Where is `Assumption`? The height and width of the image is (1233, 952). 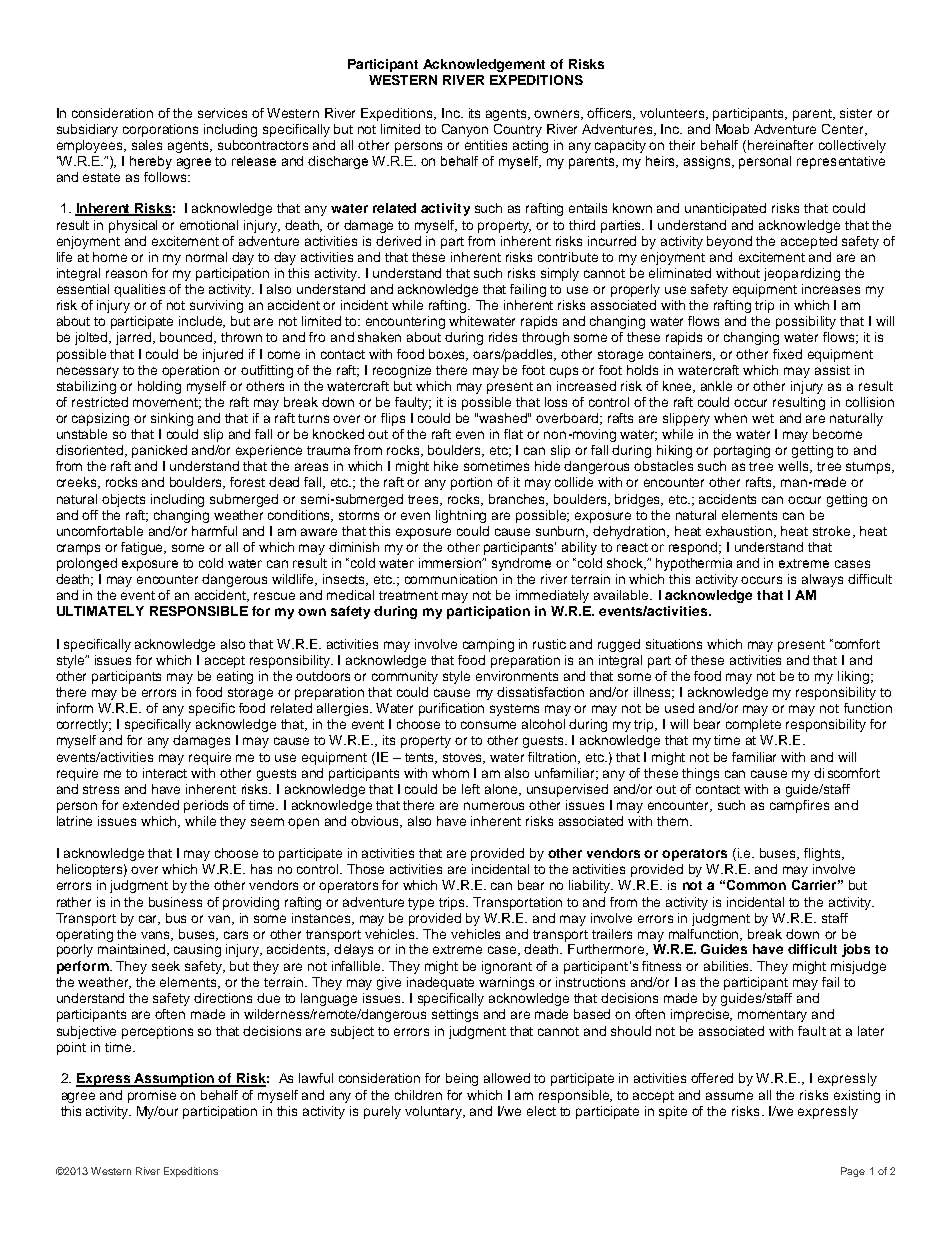
Assumption is located at coordinates (175, 1080).
